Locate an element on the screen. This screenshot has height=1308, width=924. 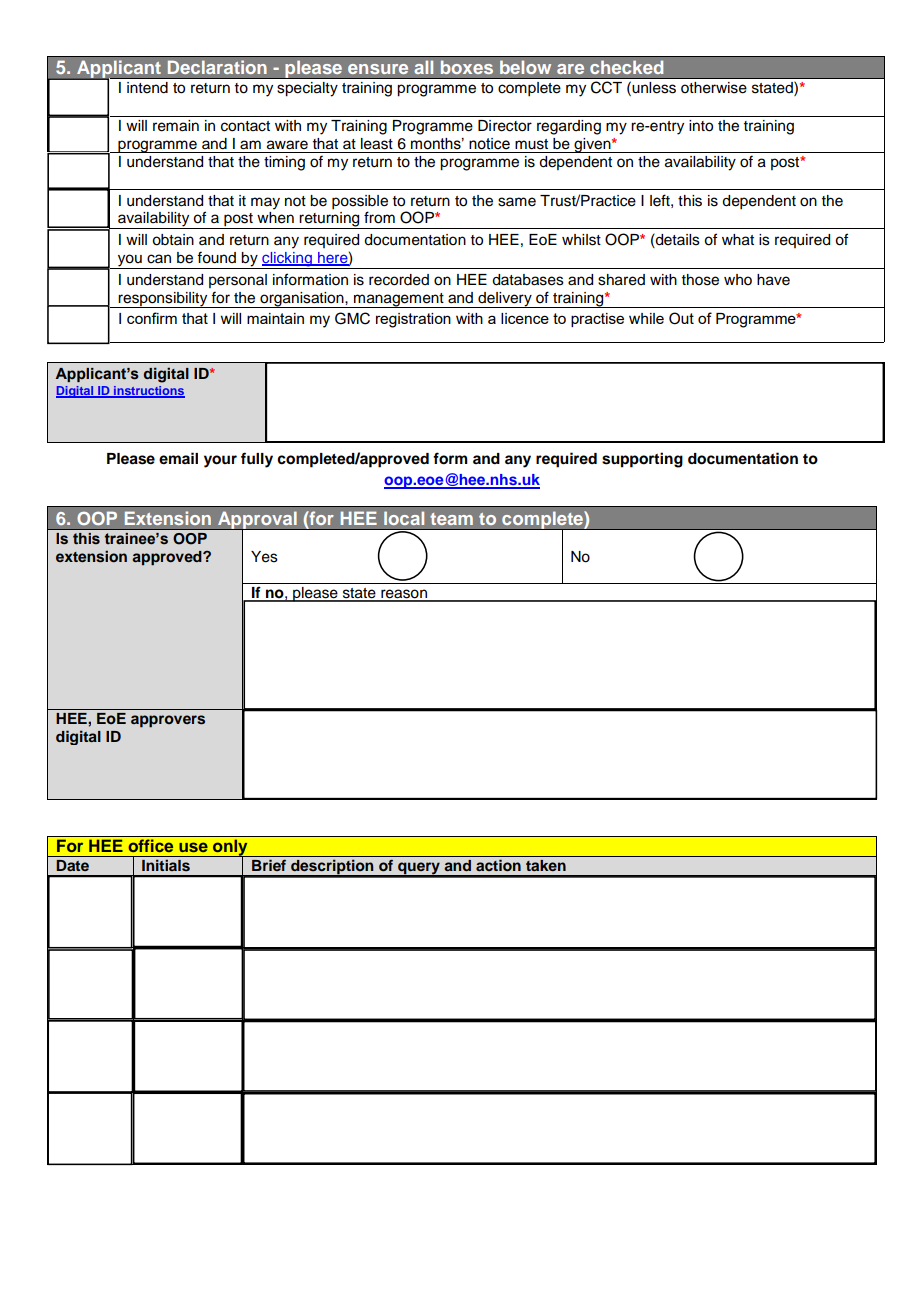
Director is located at coordinates (505, 126).
